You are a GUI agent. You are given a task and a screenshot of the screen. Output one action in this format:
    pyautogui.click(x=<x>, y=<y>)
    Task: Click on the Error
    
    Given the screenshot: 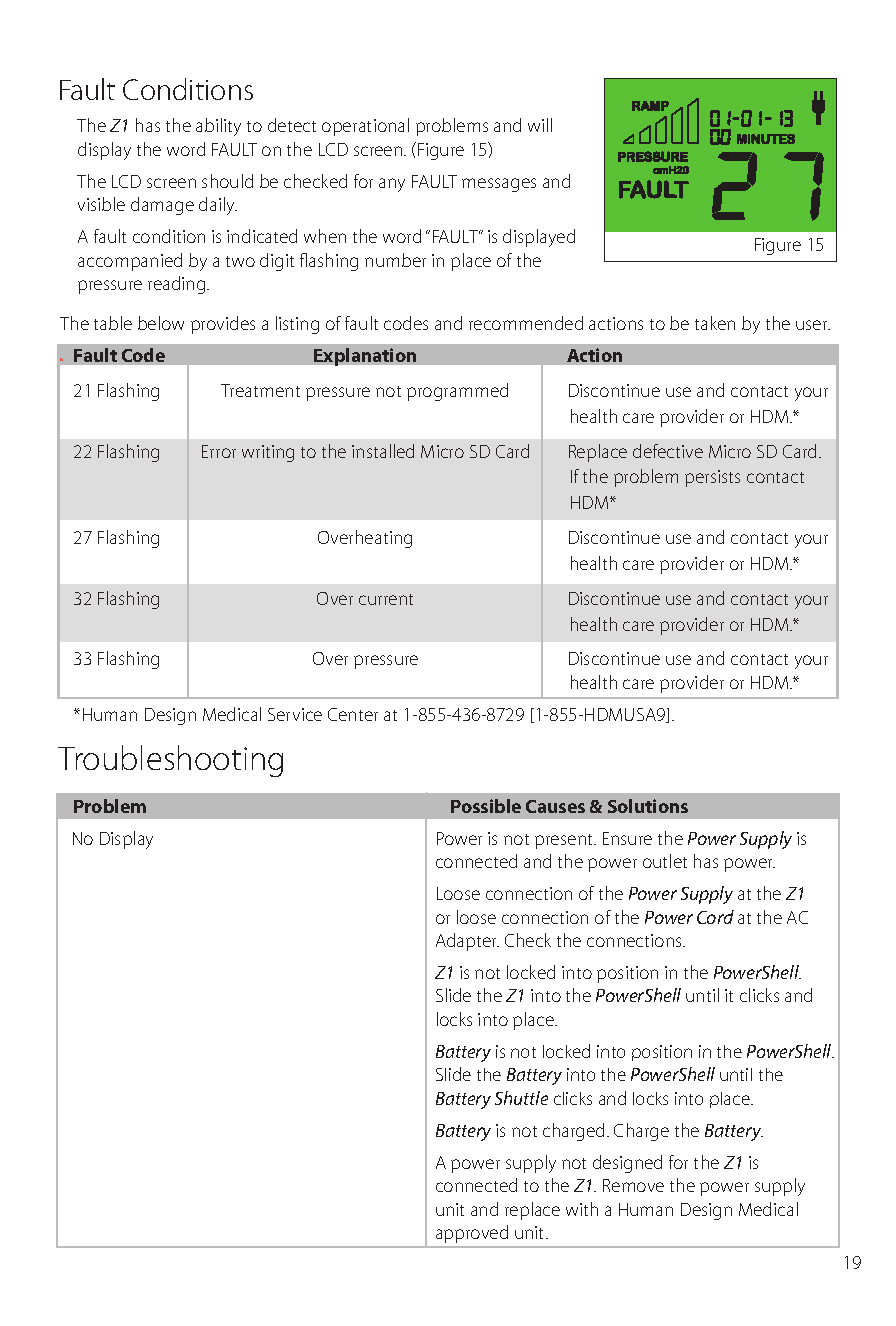 What is the action you would take?
    pyautogui.click(x=219, y=451)
